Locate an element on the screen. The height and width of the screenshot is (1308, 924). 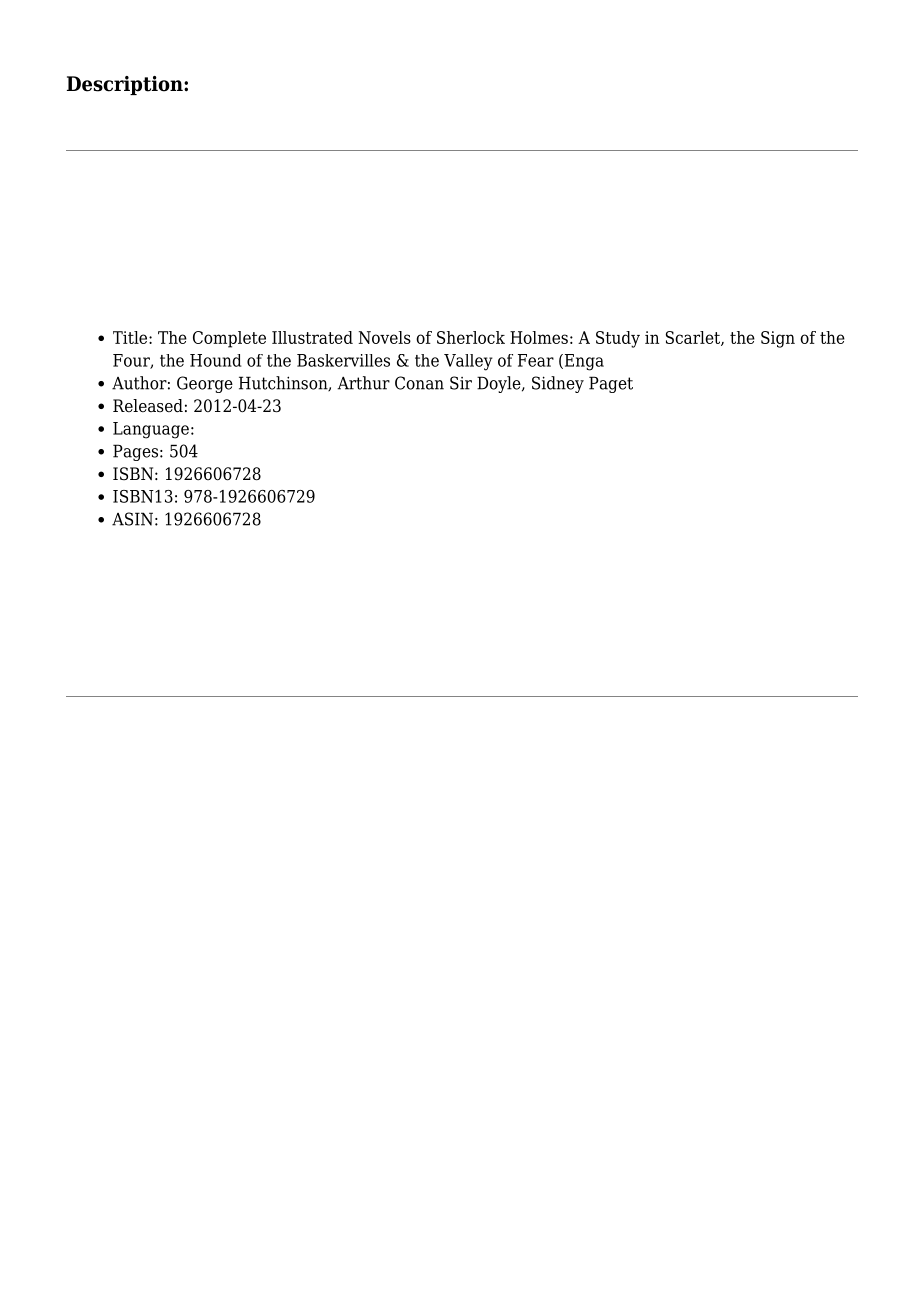
Valley is located at coordinates (468, 362).
